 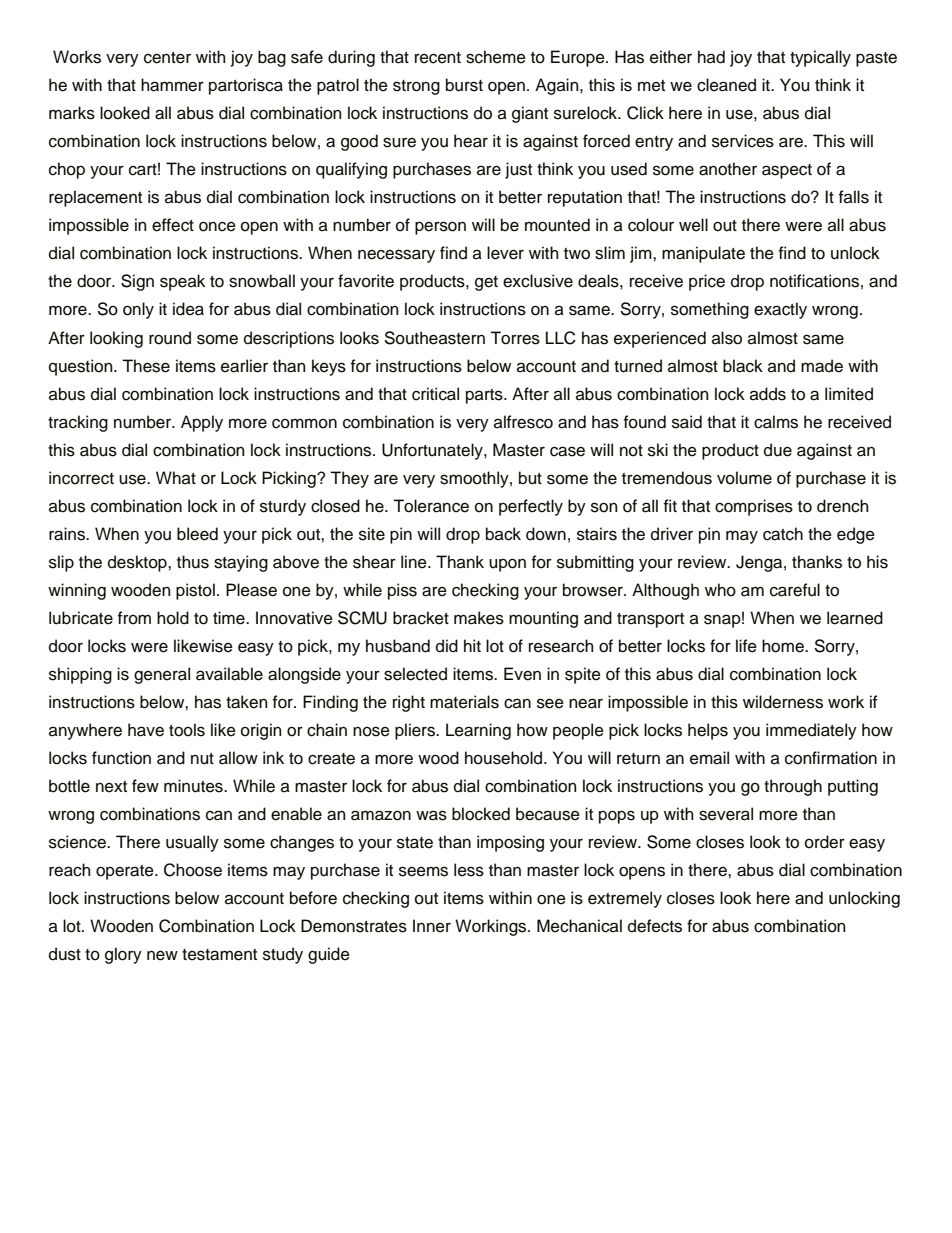 What do you see at coordinates (172, 85) in the screenshot?
I see `hammer` at bounding box center [172, 85].
